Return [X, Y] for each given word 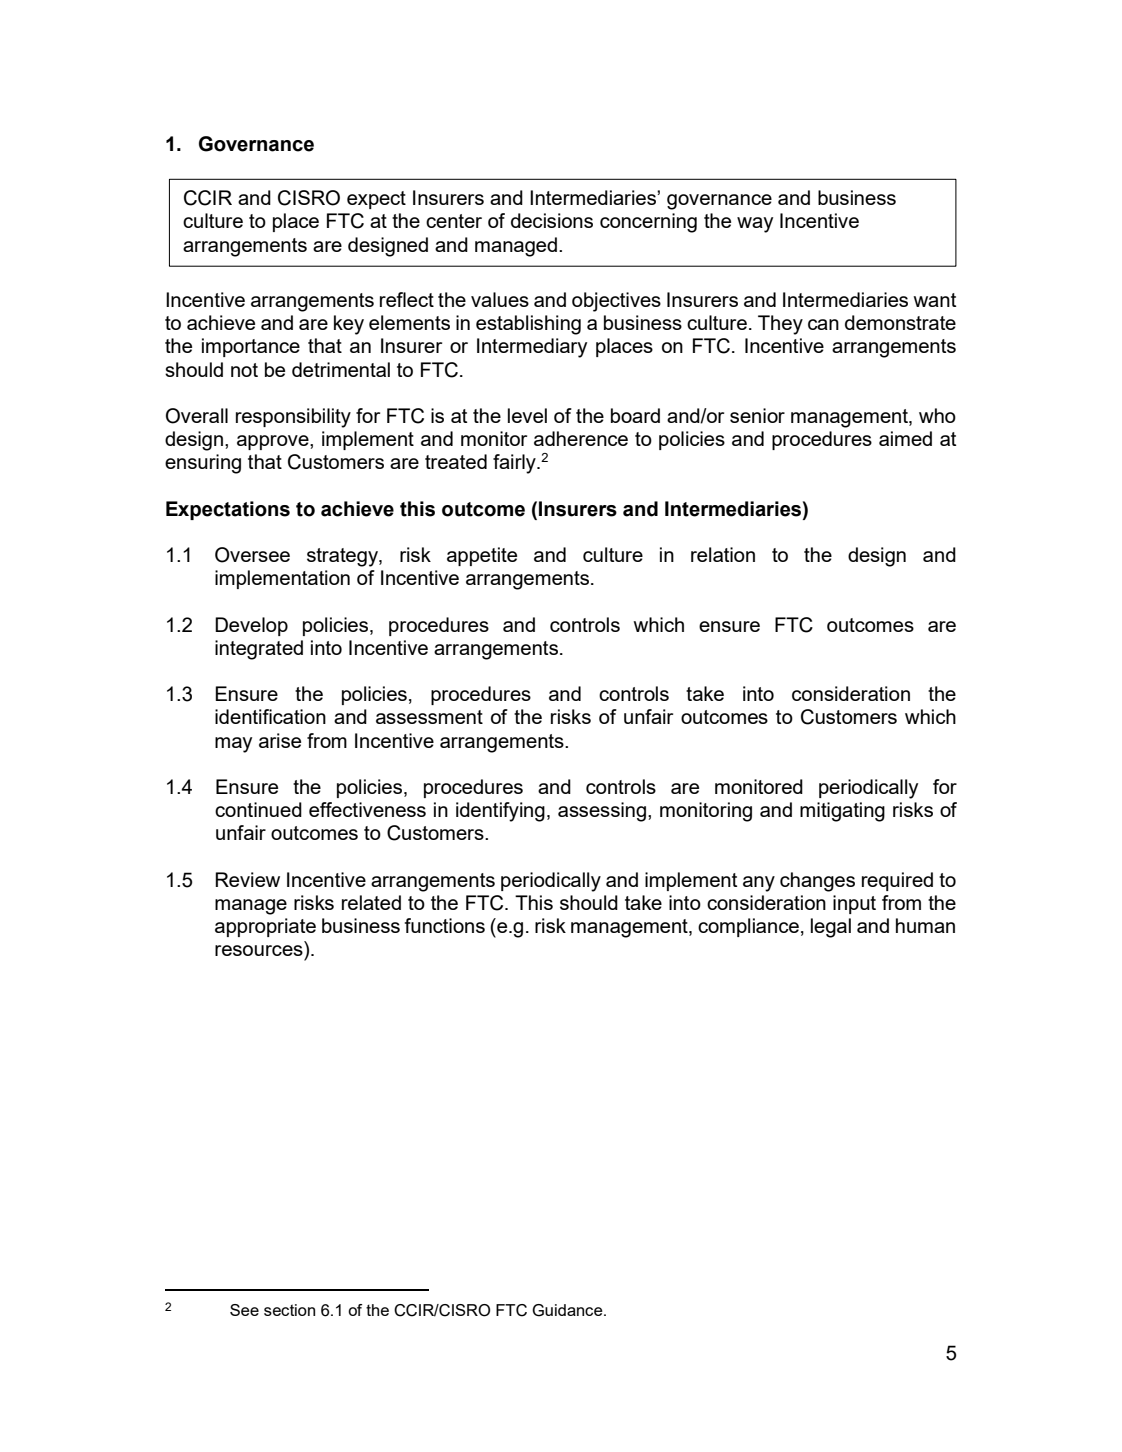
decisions [552, 220]
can [823, 324]
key [349, 325]
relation [723, 554]
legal [831, 928]
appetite [482, 556]
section [289, 1310]
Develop [251, 626]
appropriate [265, 927]
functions [445, 925]
